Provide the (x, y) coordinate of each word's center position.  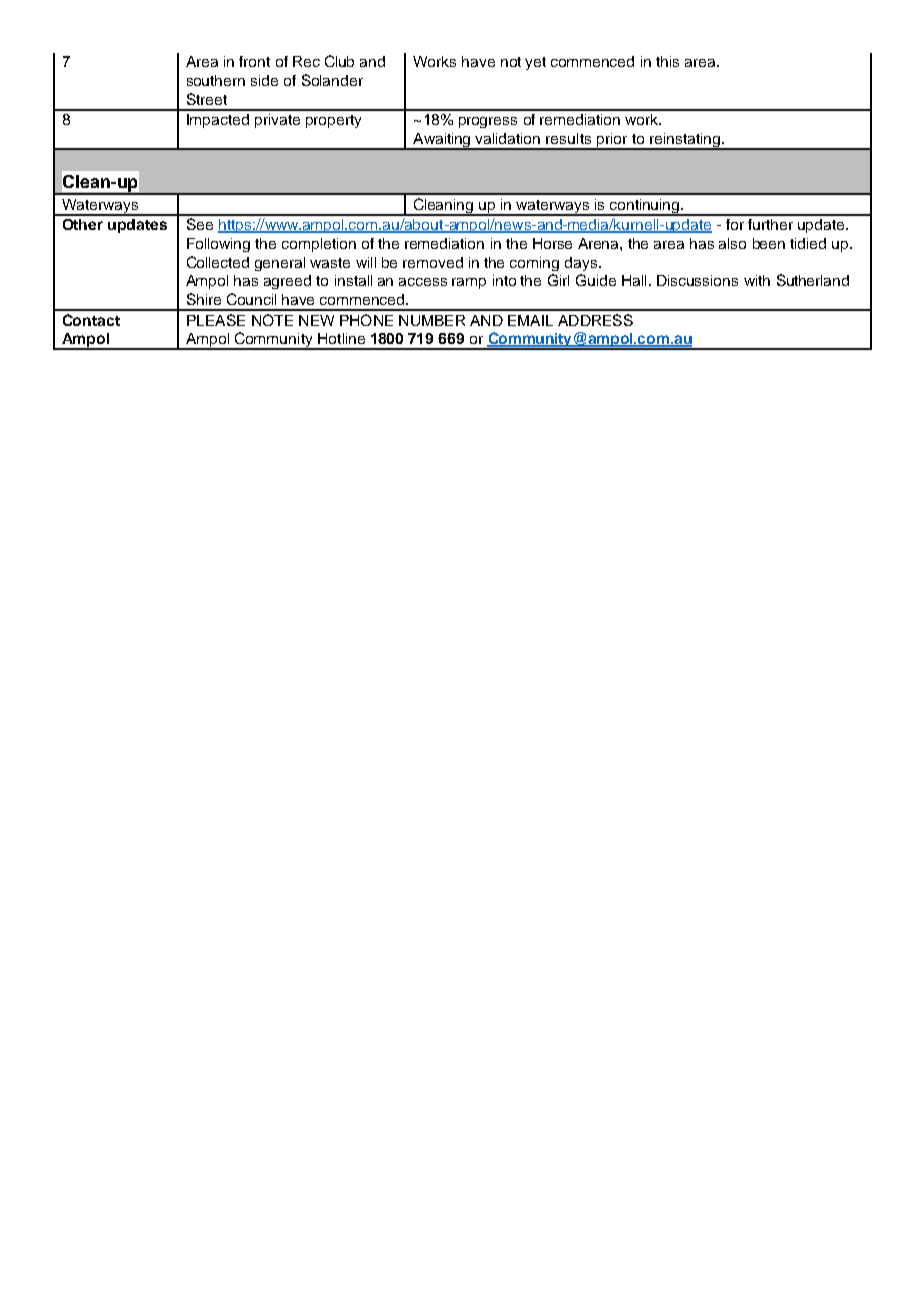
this (667, 61)
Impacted (218, 121)
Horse (552, 243)
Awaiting (442, 141)
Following (218, 245)
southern (216, 80)
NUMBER (432, 320)
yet (535, 63)
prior (612, 141)
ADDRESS (595, 320)
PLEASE (216, 320)
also (732, 243)
